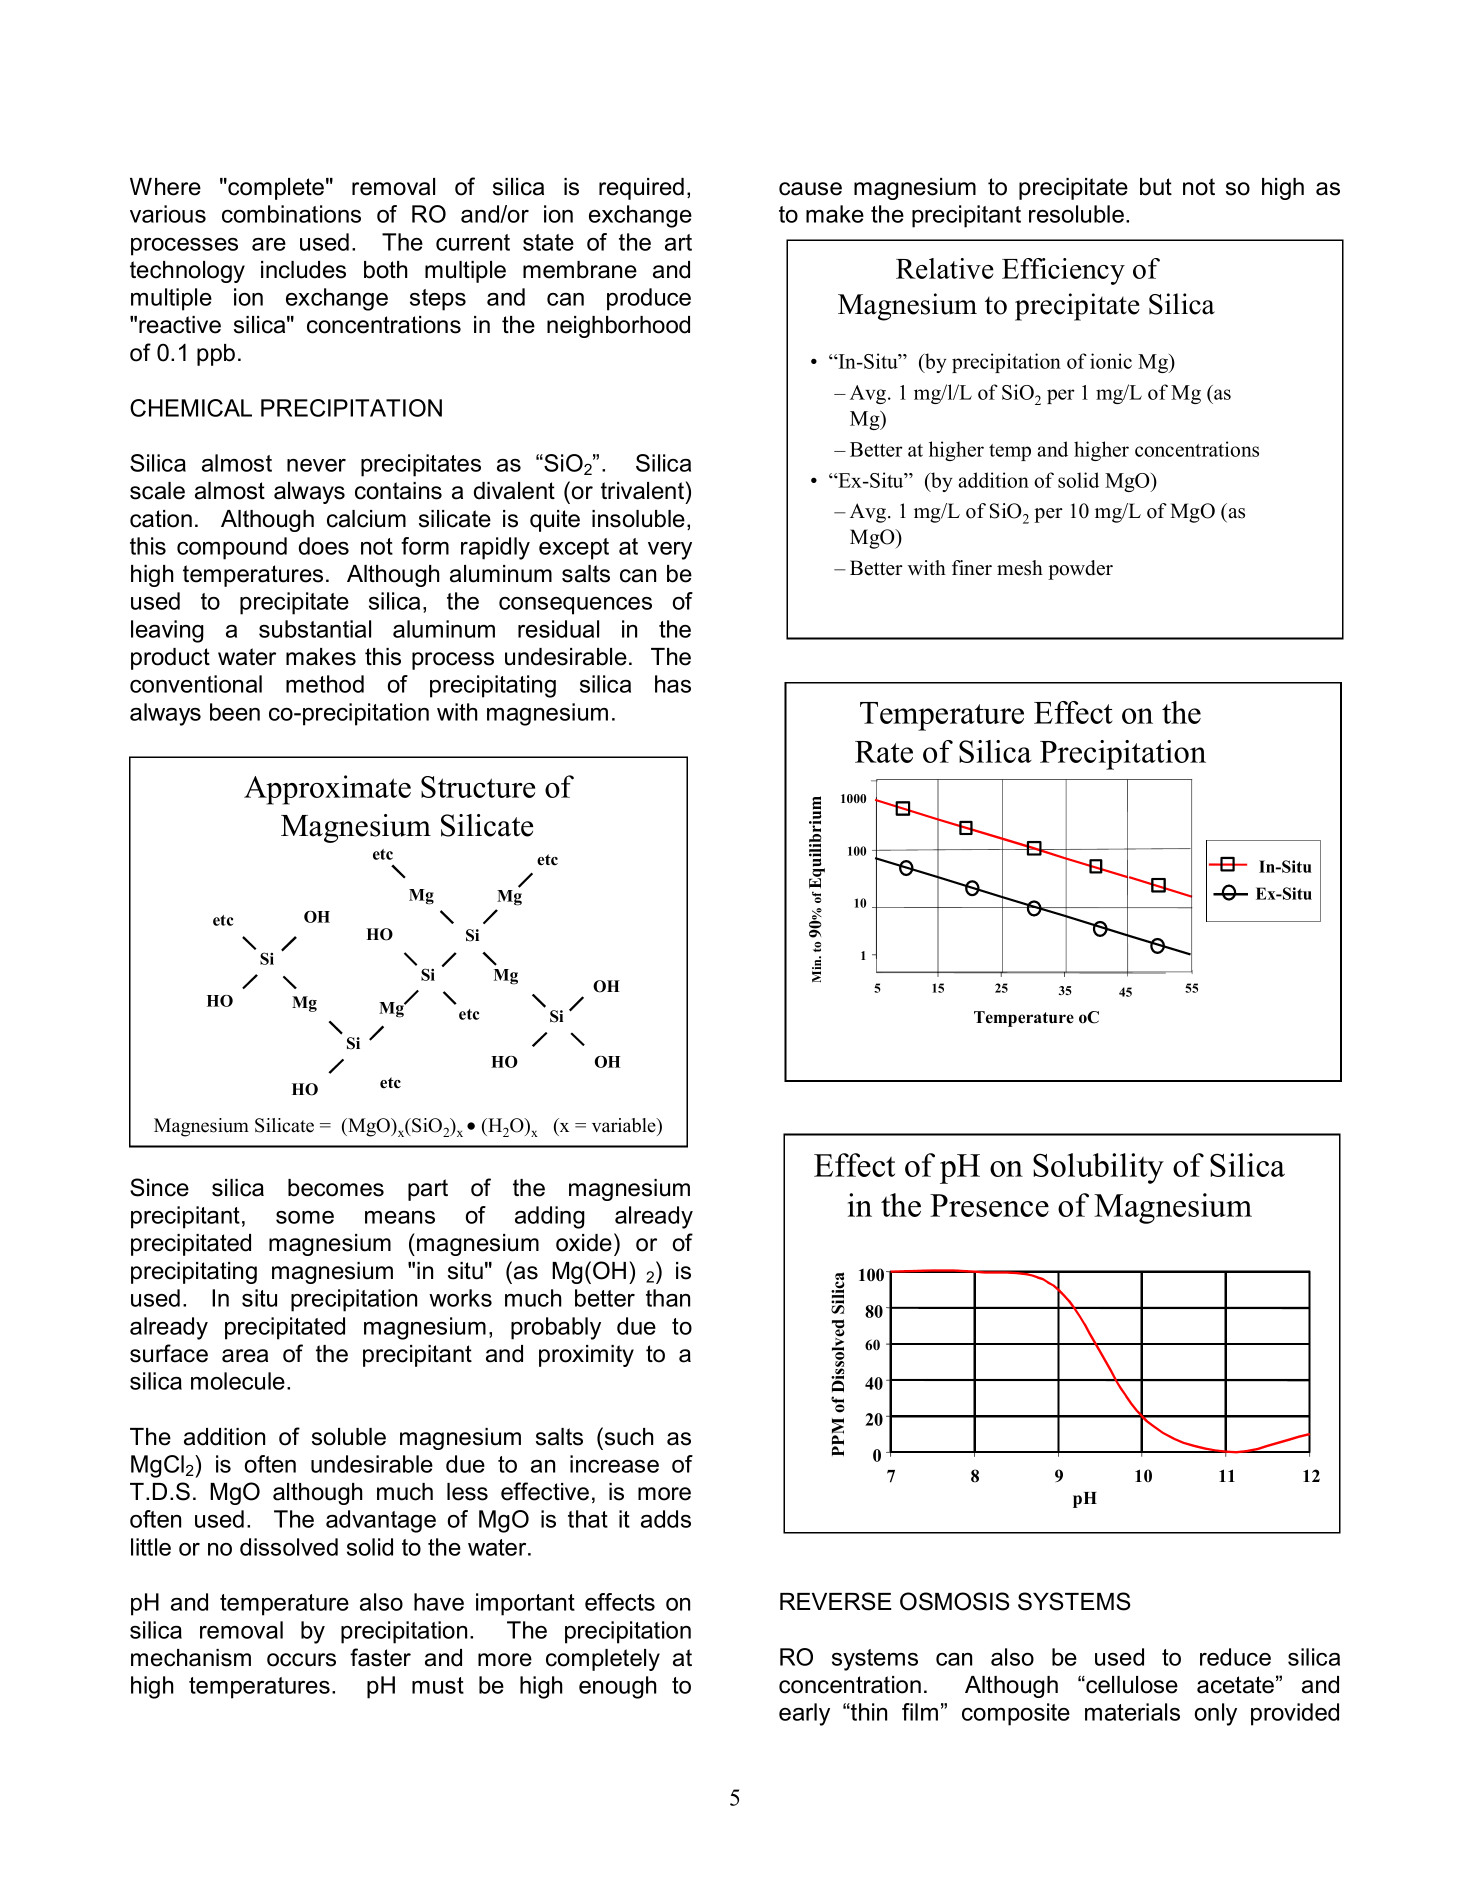 The width and height of the image is (1471, 1904). I want to click on but, so click(1156, 187).
